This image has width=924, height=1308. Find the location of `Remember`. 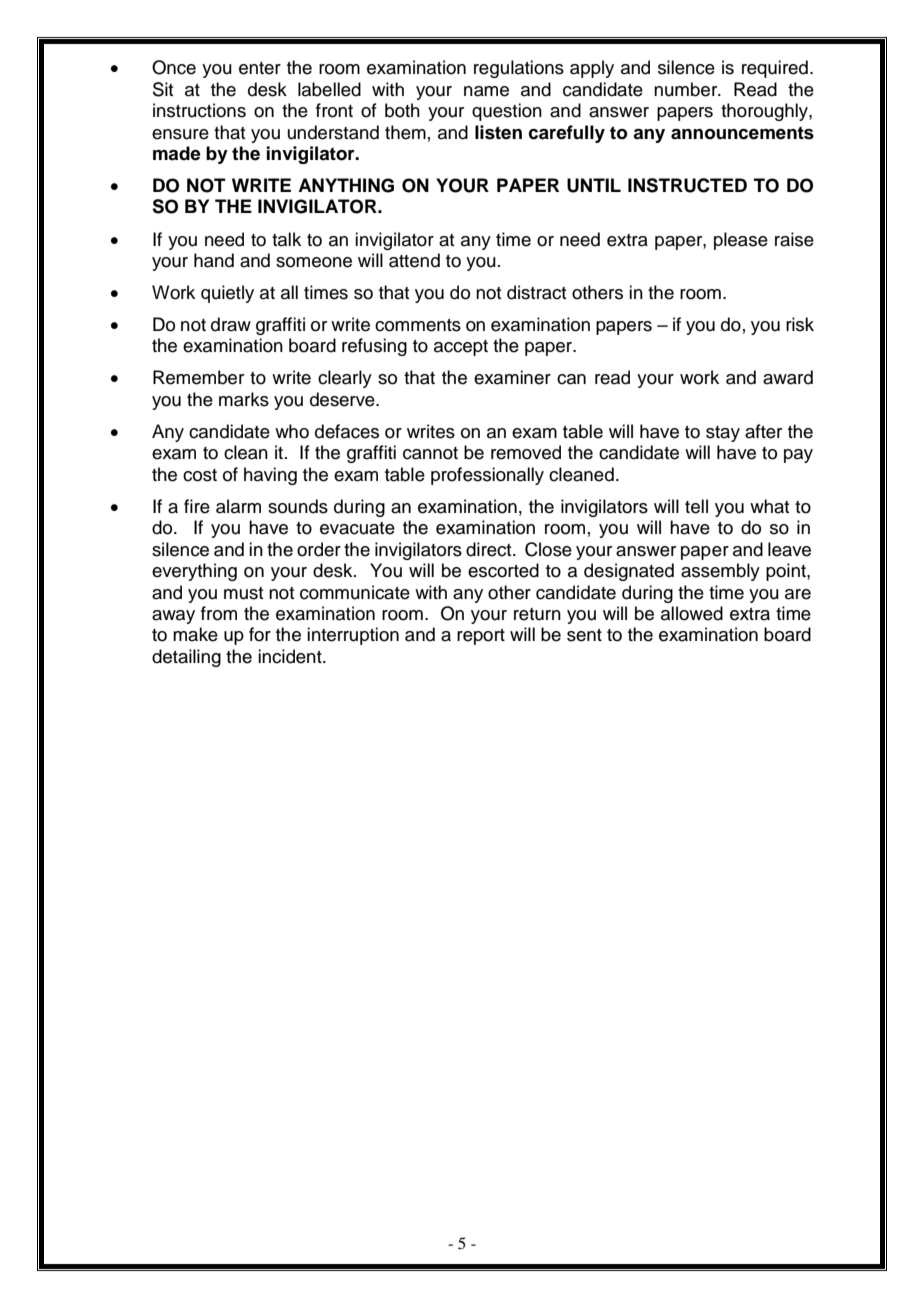

Remember is located at coordinates (198, 377).
